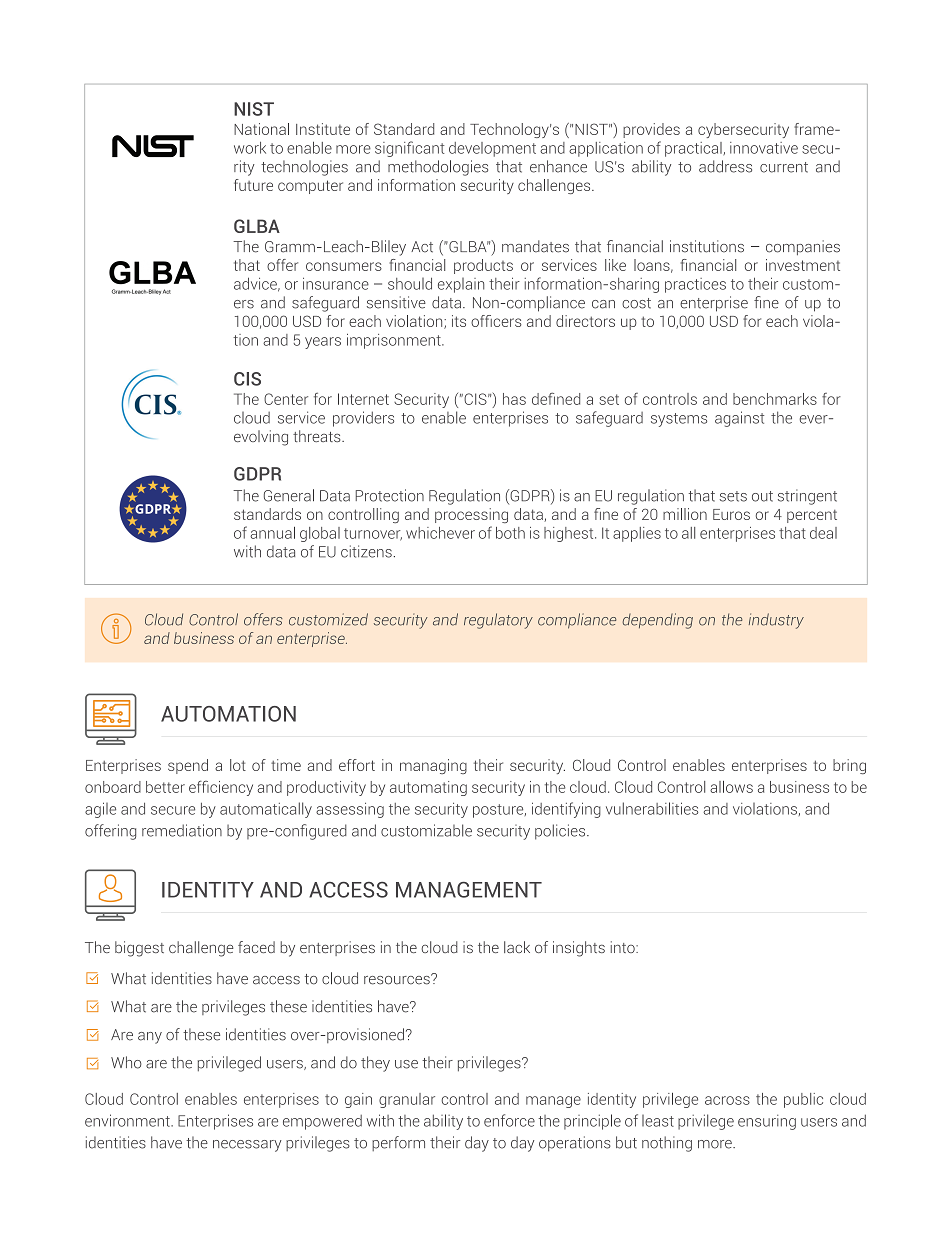 The width and height of the screenshot is (952, 1233). What do you see at coordinates (253, 185) in the screenshot?
I see `future` at bounding box center [253, 185].
